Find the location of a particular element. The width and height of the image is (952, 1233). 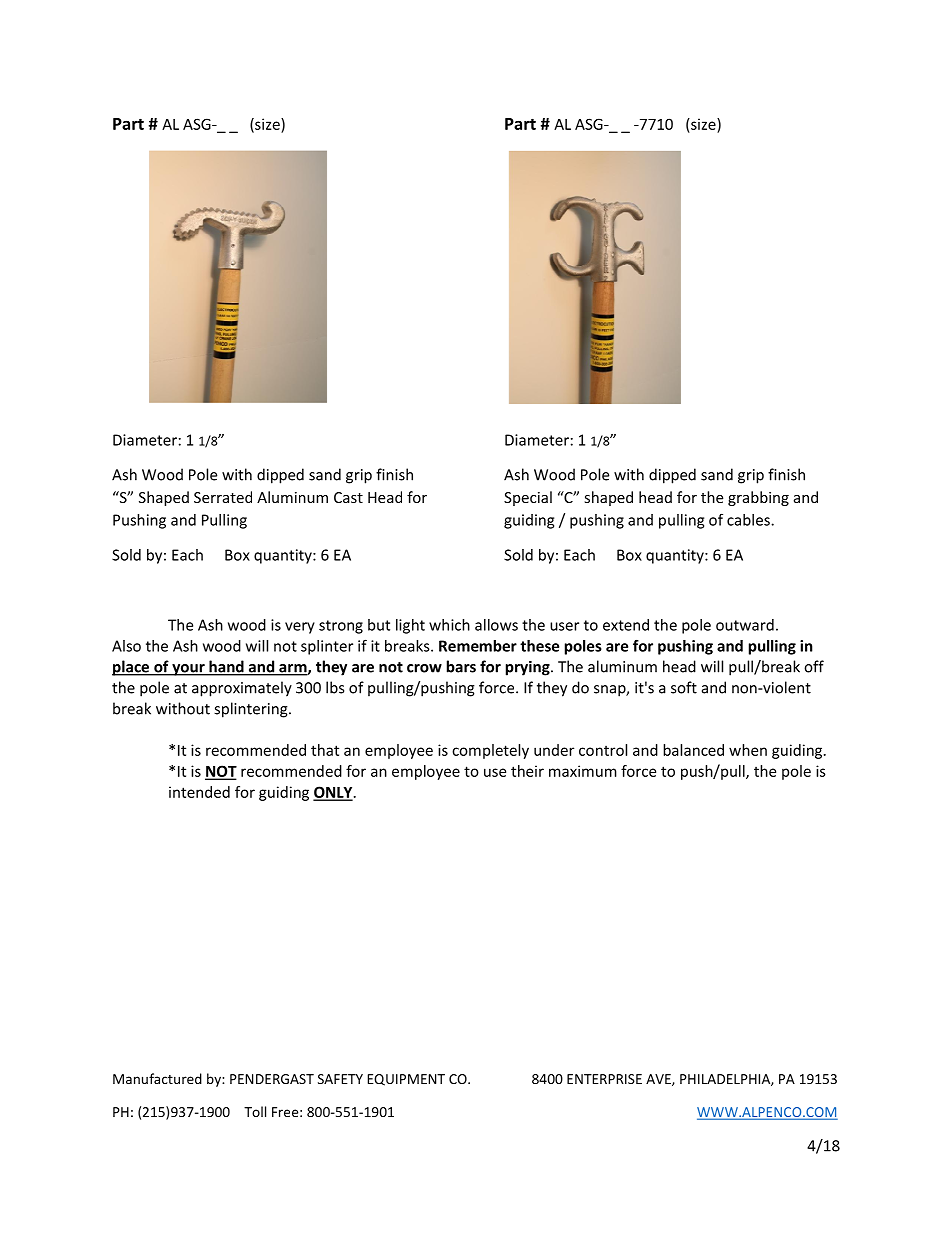

Special is located at coordinates (528, 498).
